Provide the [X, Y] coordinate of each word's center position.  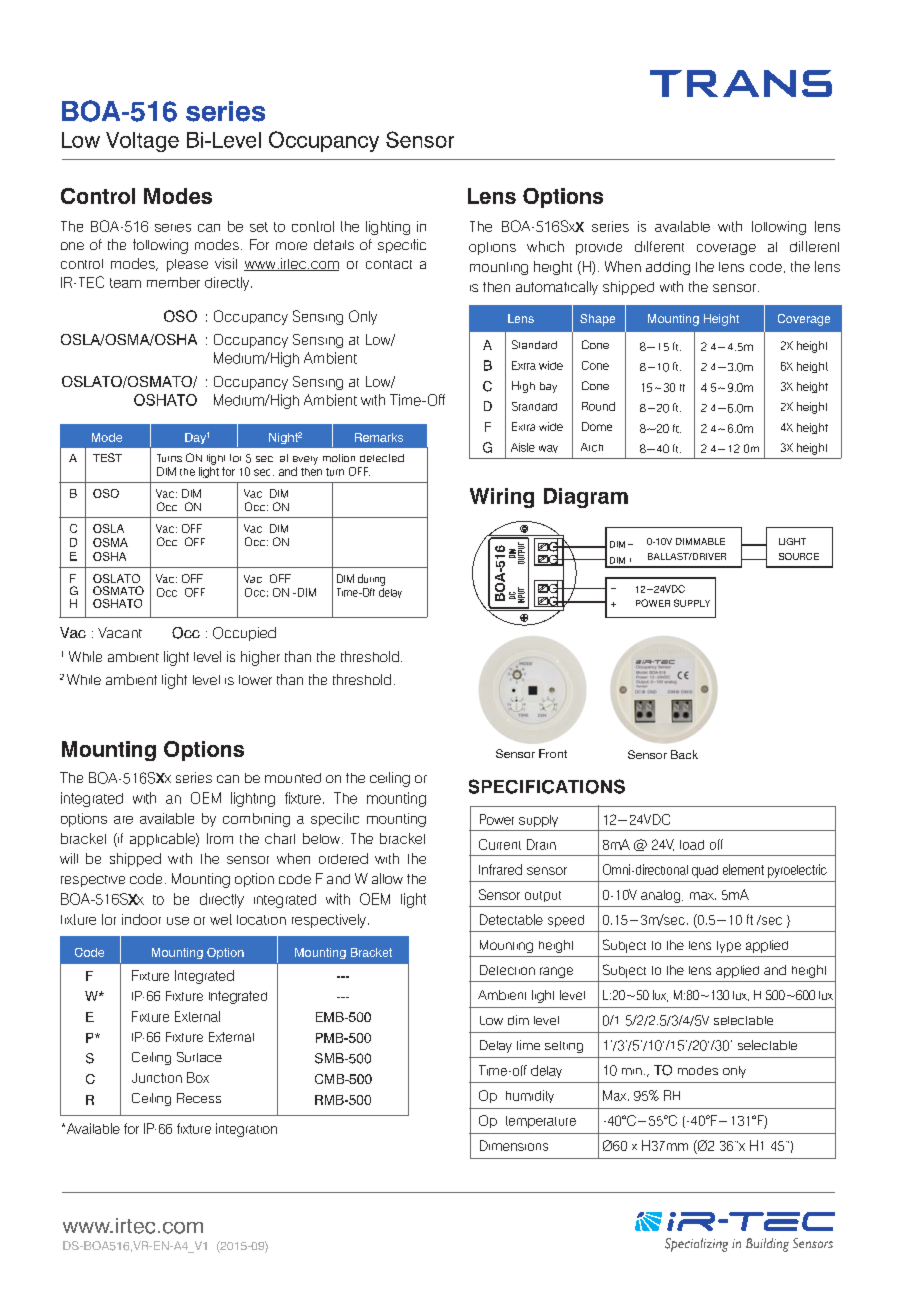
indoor [141, 919]
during [371, 580]
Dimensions [514, 1145]
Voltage [142, 142]
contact [389, 264]
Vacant [120, 632]
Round [598, 406]
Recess [199, 1098]
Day [195, 438]
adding [668, 268]
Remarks [379, 437]
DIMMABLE [700, 541]
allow [387, 878]
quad [705, 871]
